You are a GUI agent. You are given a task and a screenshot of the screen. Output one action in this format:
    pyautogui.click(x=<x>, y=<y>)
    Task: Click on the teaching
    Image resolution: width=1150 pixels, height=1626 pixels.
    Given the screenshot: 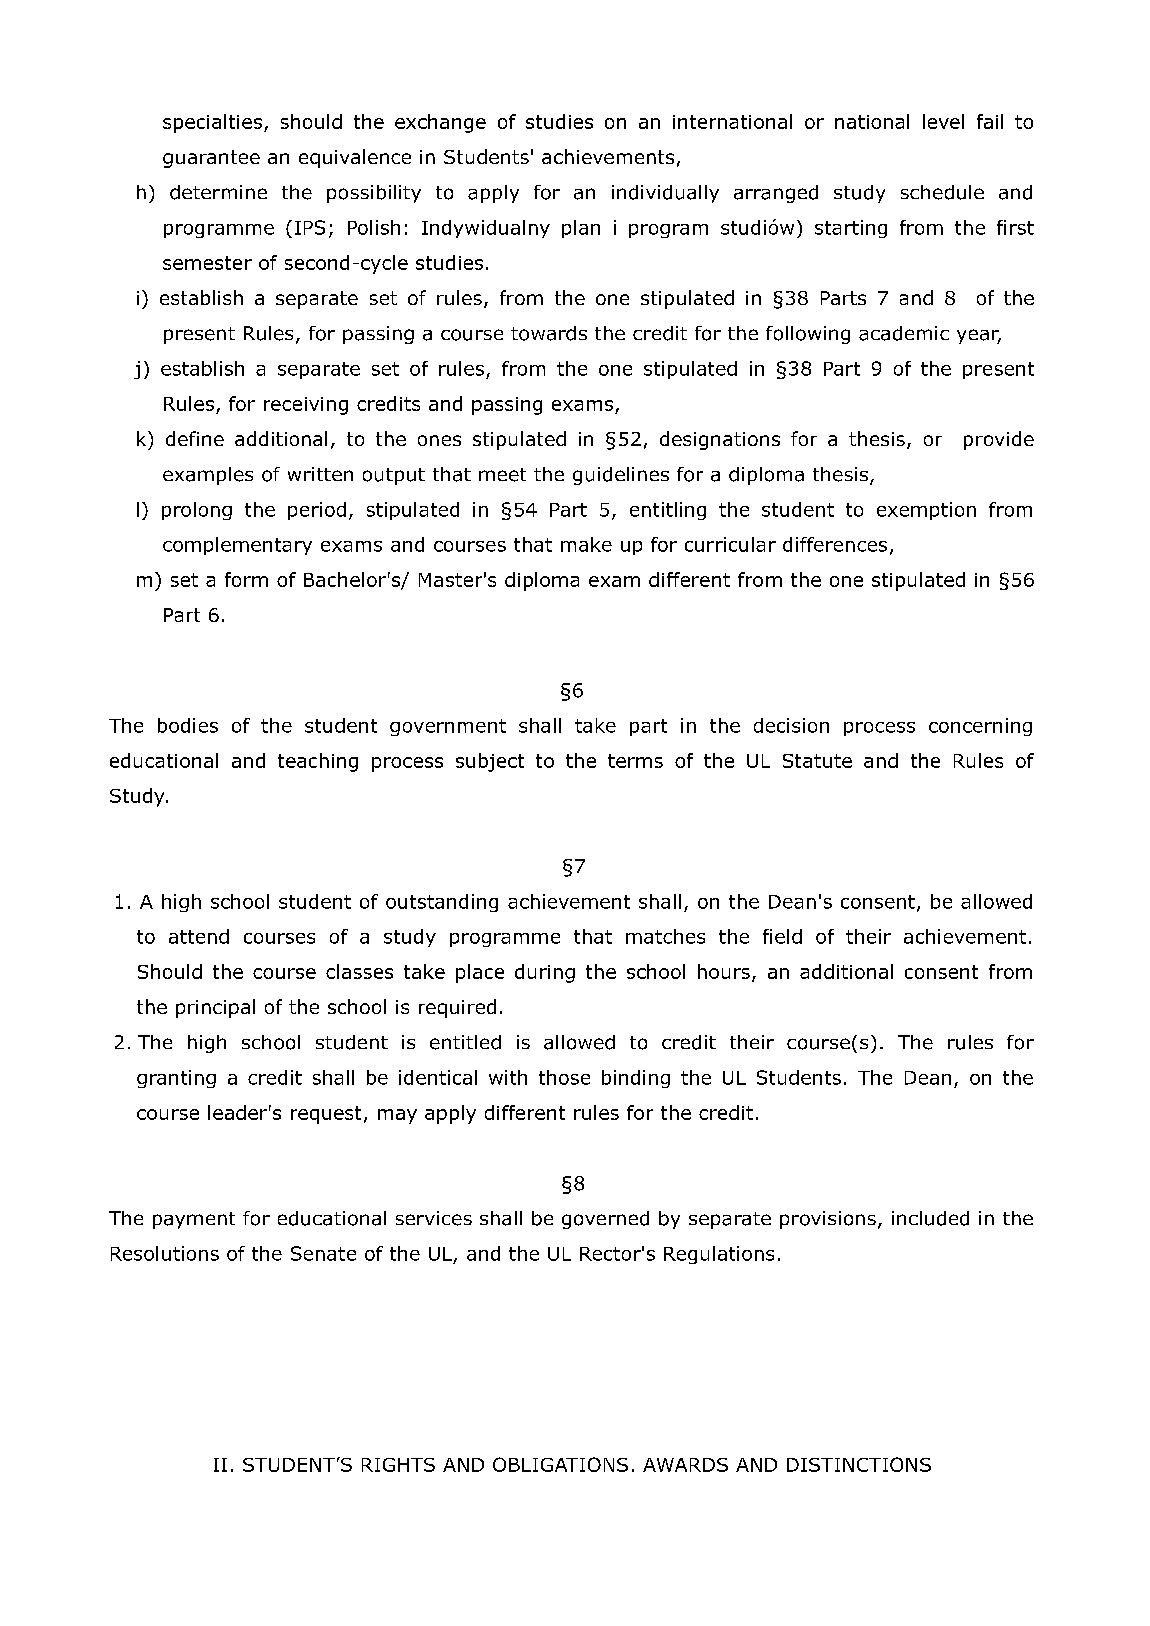 What is the action you would take?
    pyautogui.click(x=318, y=762)
